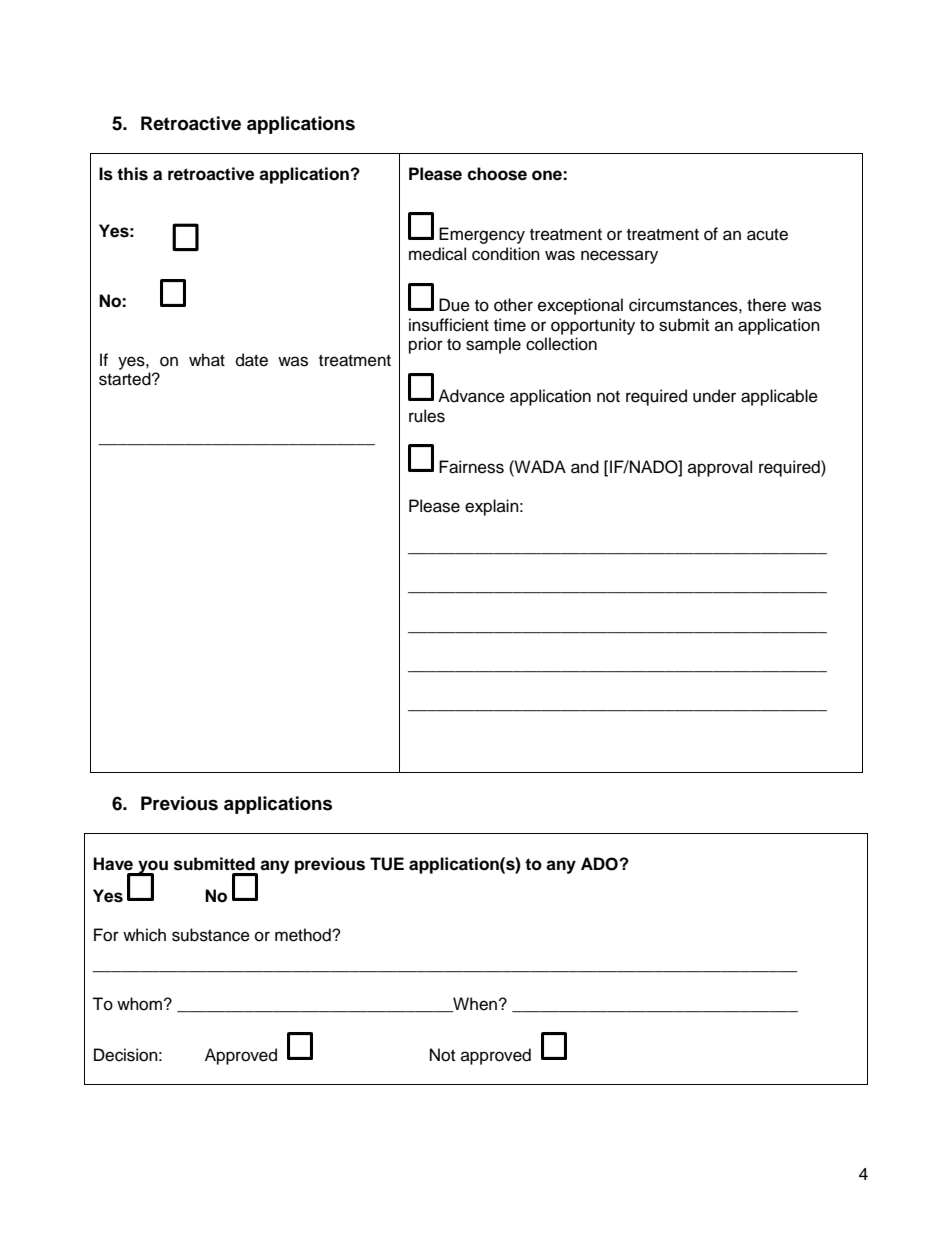 This page has width=952, height=1233. What do you see at coordinates (132, 174) in the page?
I see `this` at bounding box center [132, 174].
